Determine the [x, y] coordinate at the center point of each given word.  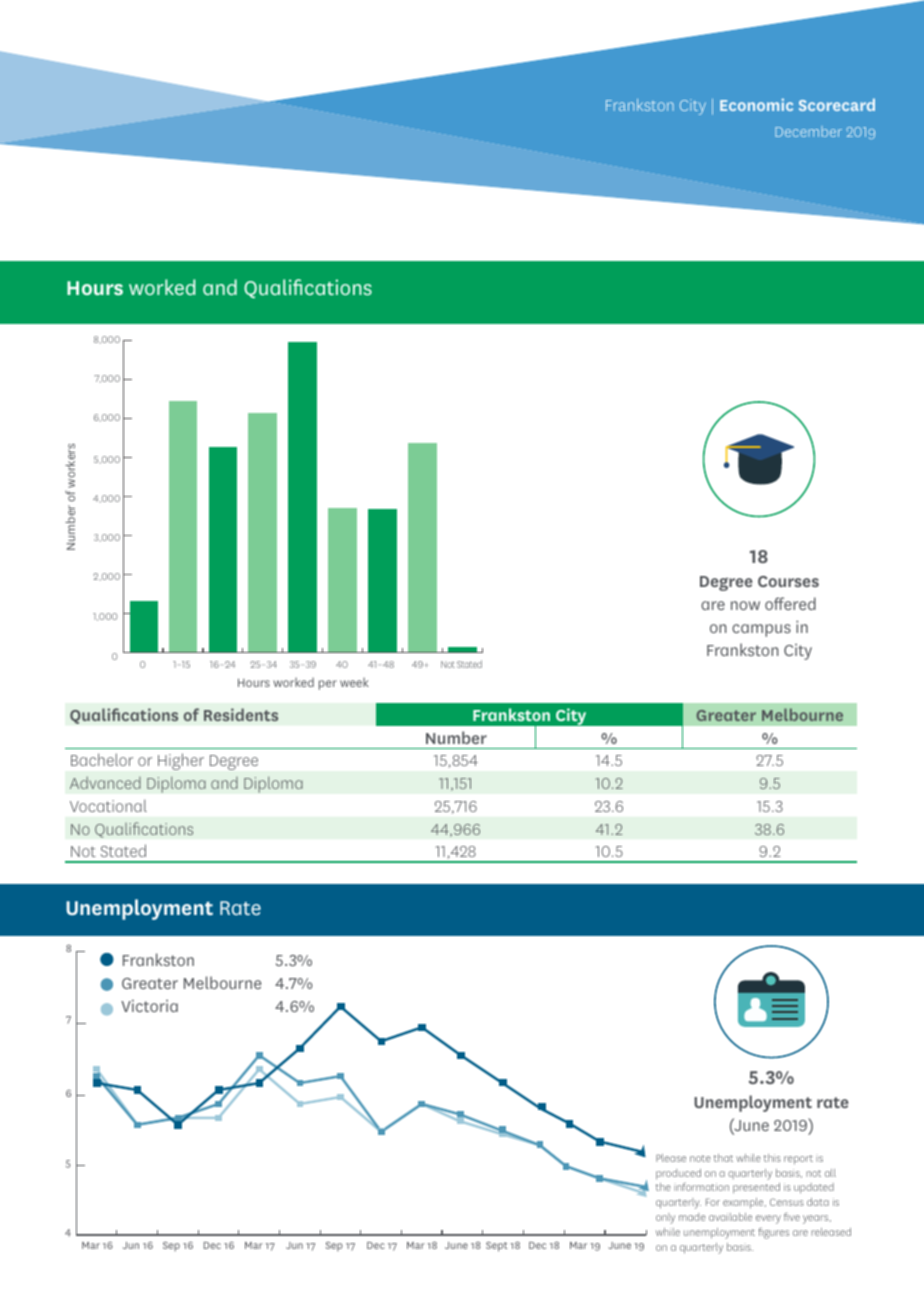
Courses [788, 581]
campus [761, 630]
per [328, 685]
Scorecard [837, 104]
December [808, 131]
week [354, 682]
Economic [756, 104]
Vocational [108, 805]
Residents [241, 714]
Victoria [149, 1006]
